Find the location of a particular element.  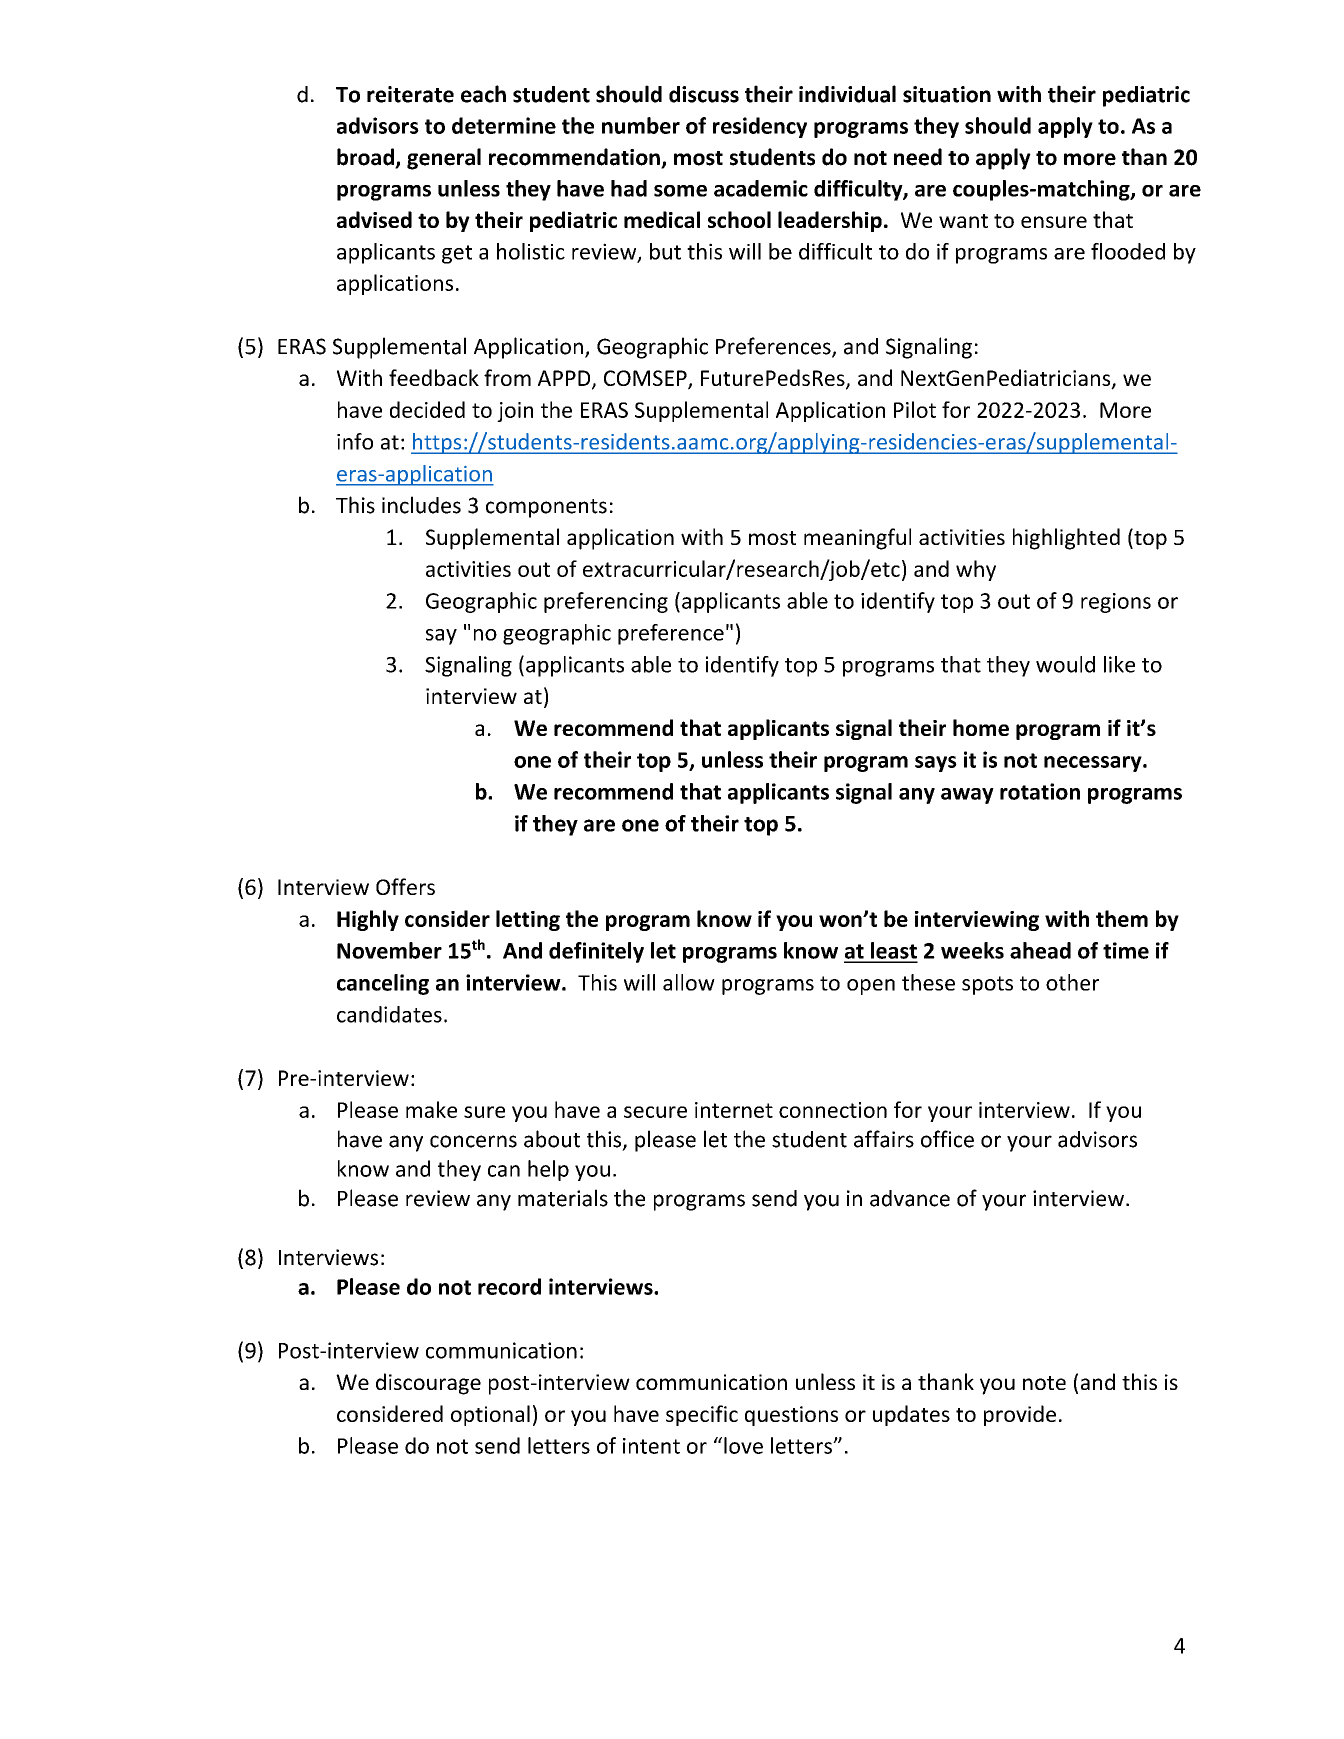

canceling is located at coordinates (383, 984).
